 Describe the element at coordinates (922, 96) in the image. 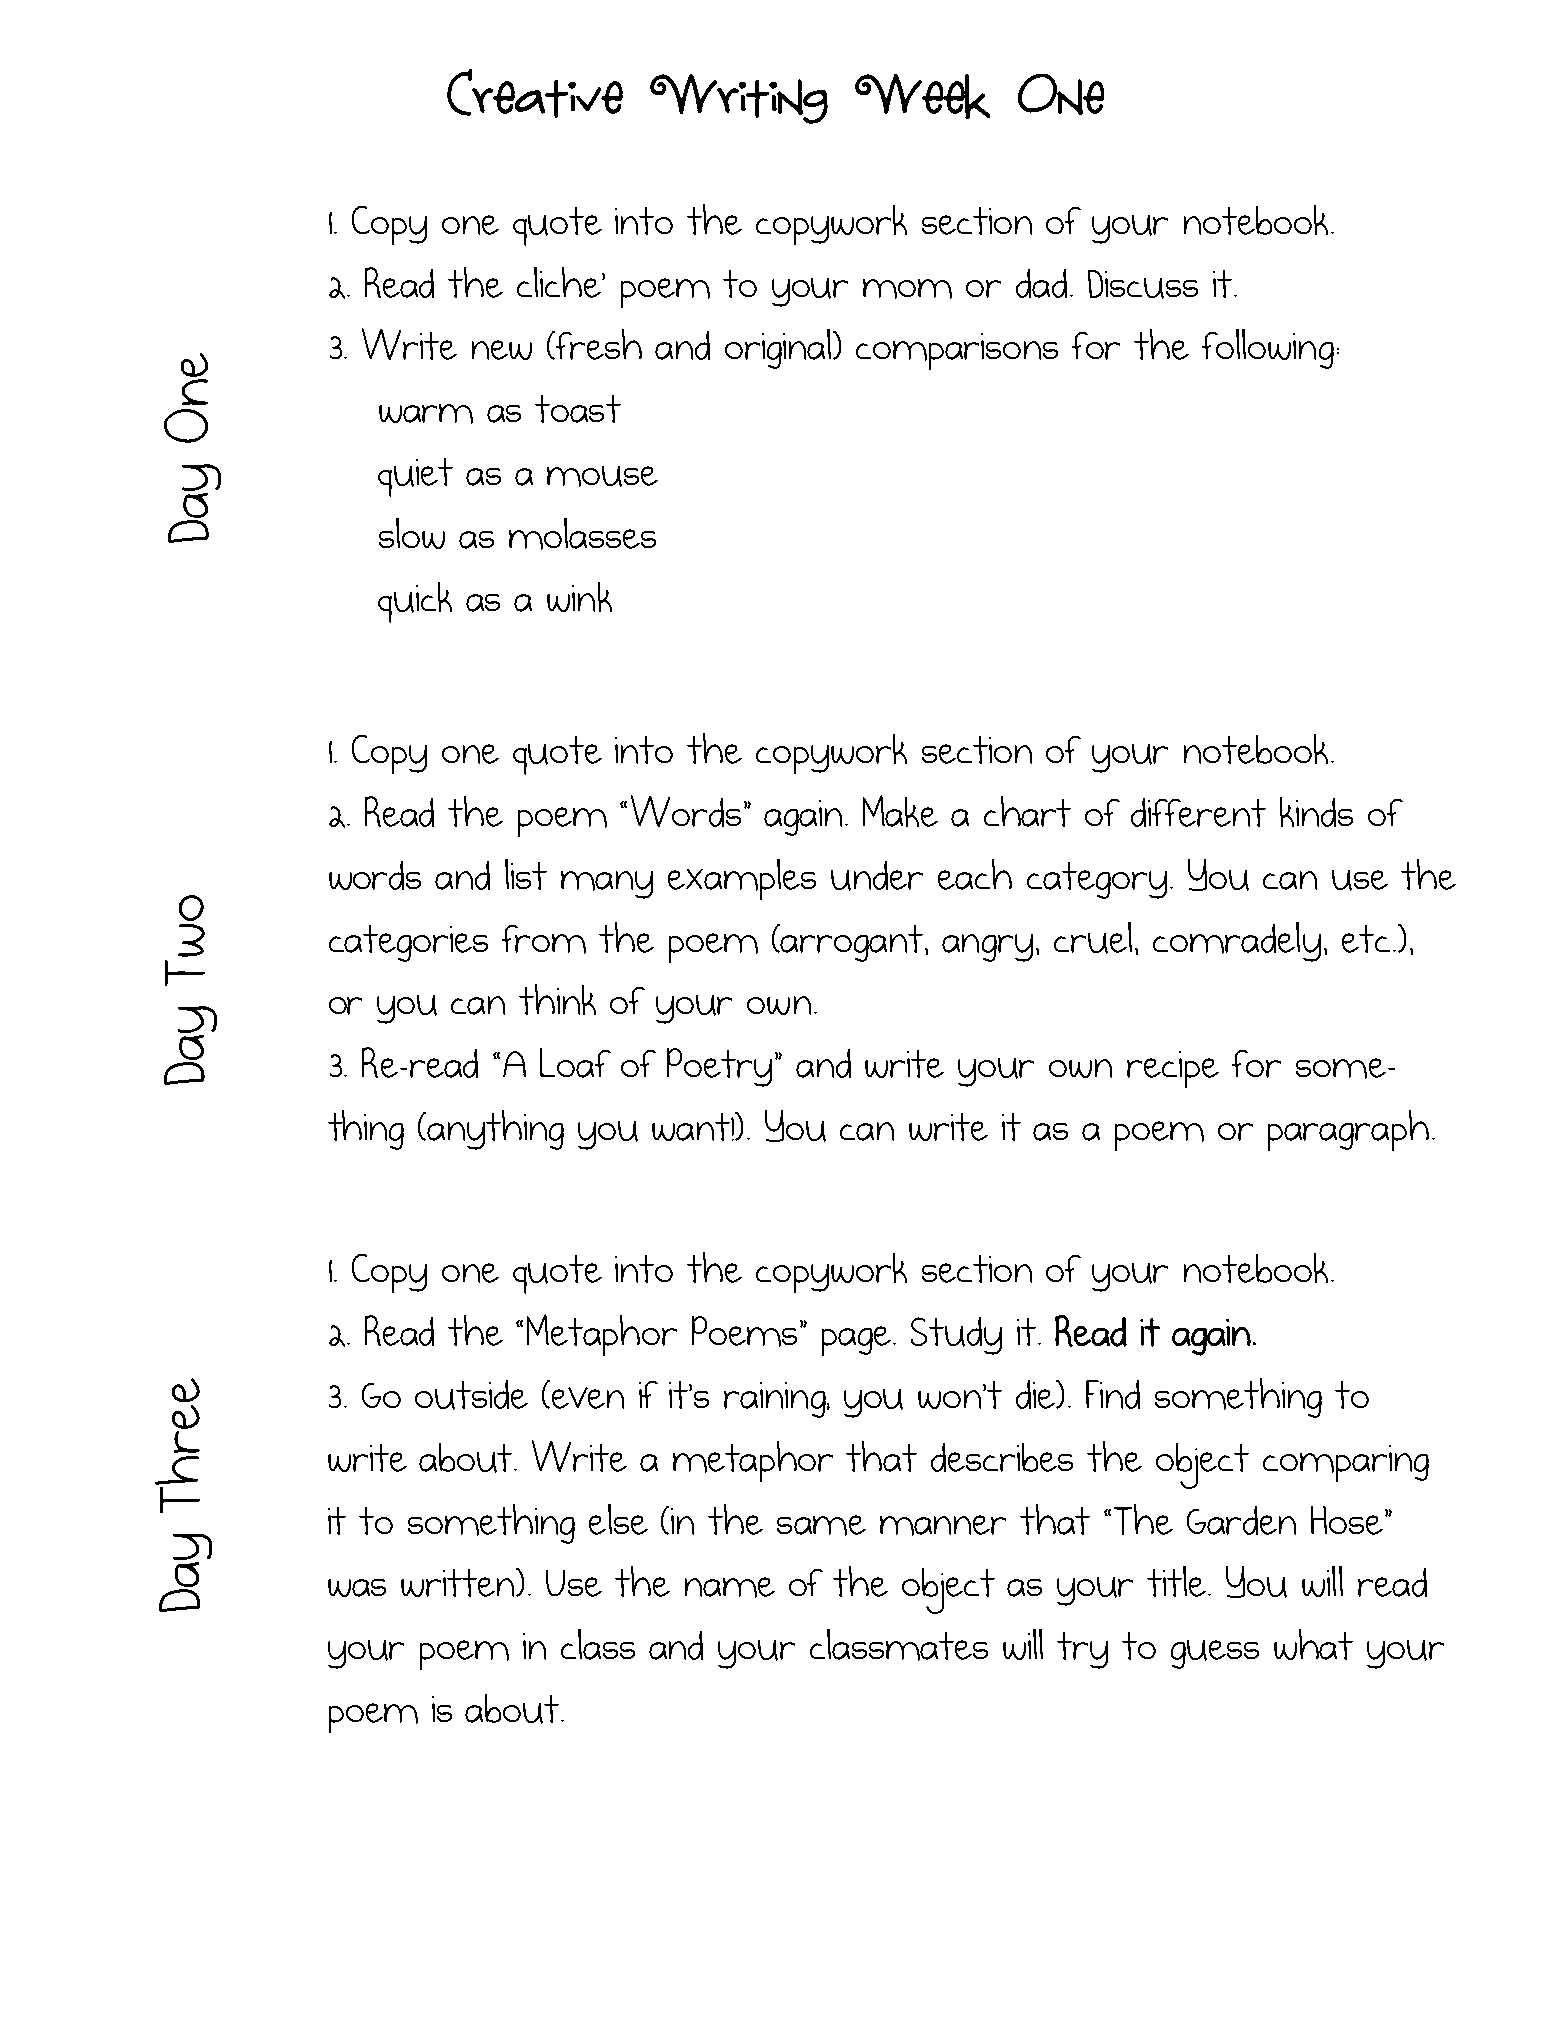

I see `Week` at that location.
